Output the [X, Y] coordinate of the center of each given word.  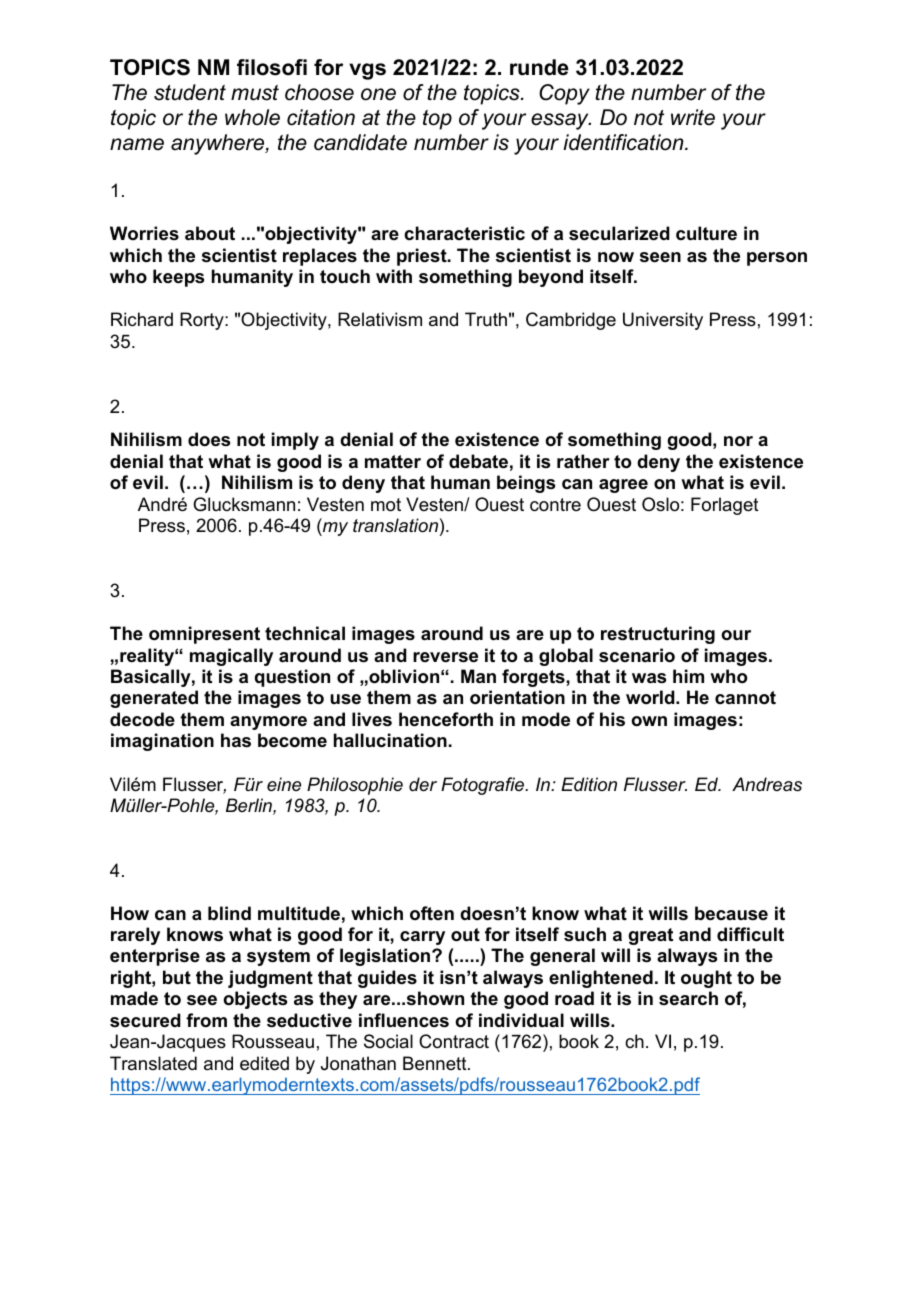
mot [386, 505]
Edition [589, 784]
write [693, 117]
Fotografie [484, 786]
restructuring [658, 635]
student [190, 92]
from [206, 1020]
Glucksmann [244, 504]
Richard [142, 319]
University [663, 321]
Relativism [380, 319]
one [378, 94]
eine [284, 784]
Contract [454, 1041]
